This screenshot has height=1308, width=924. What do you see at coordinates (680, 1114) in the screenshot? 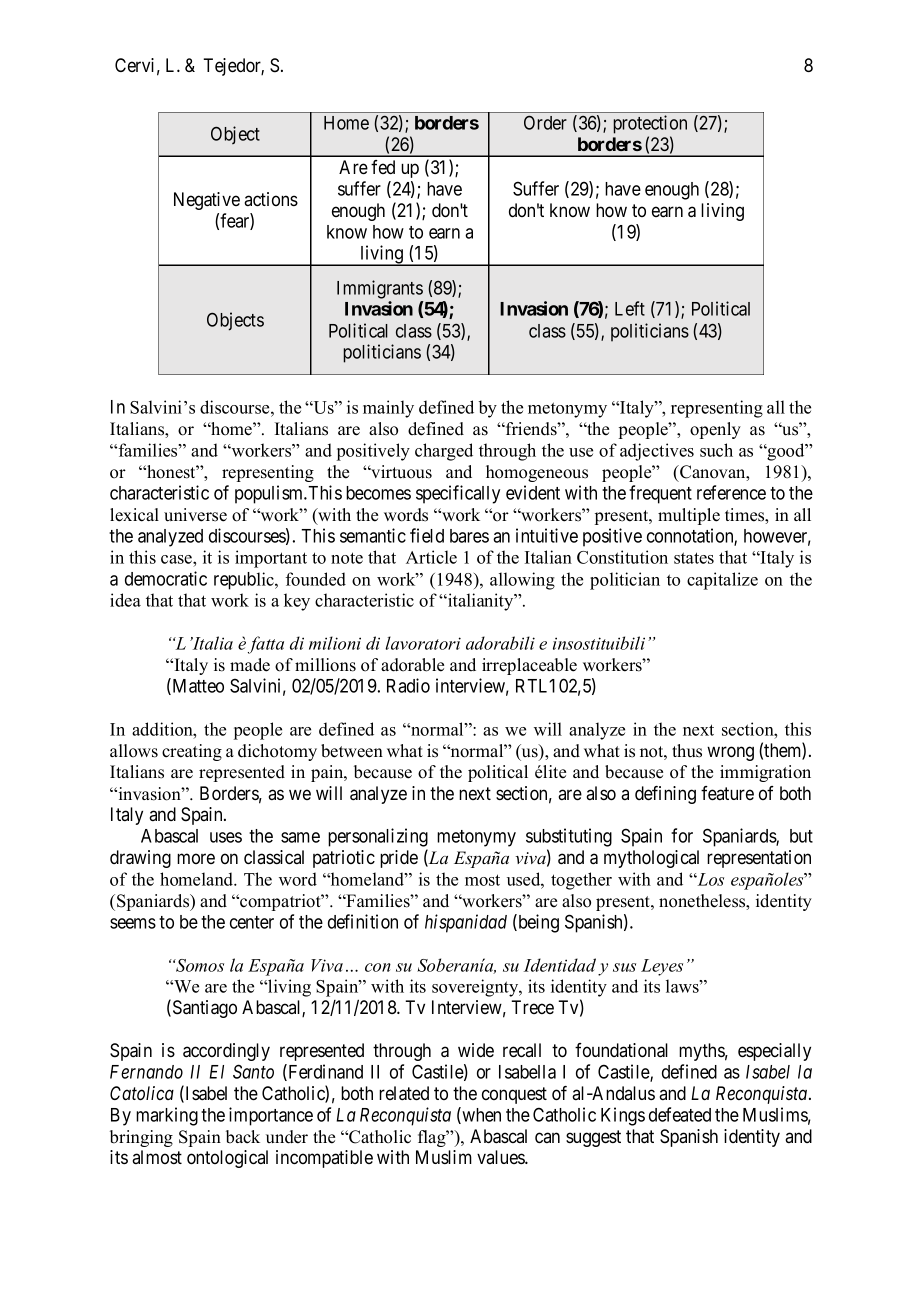
I see `defeated` at bounding box center [680, 1114].
